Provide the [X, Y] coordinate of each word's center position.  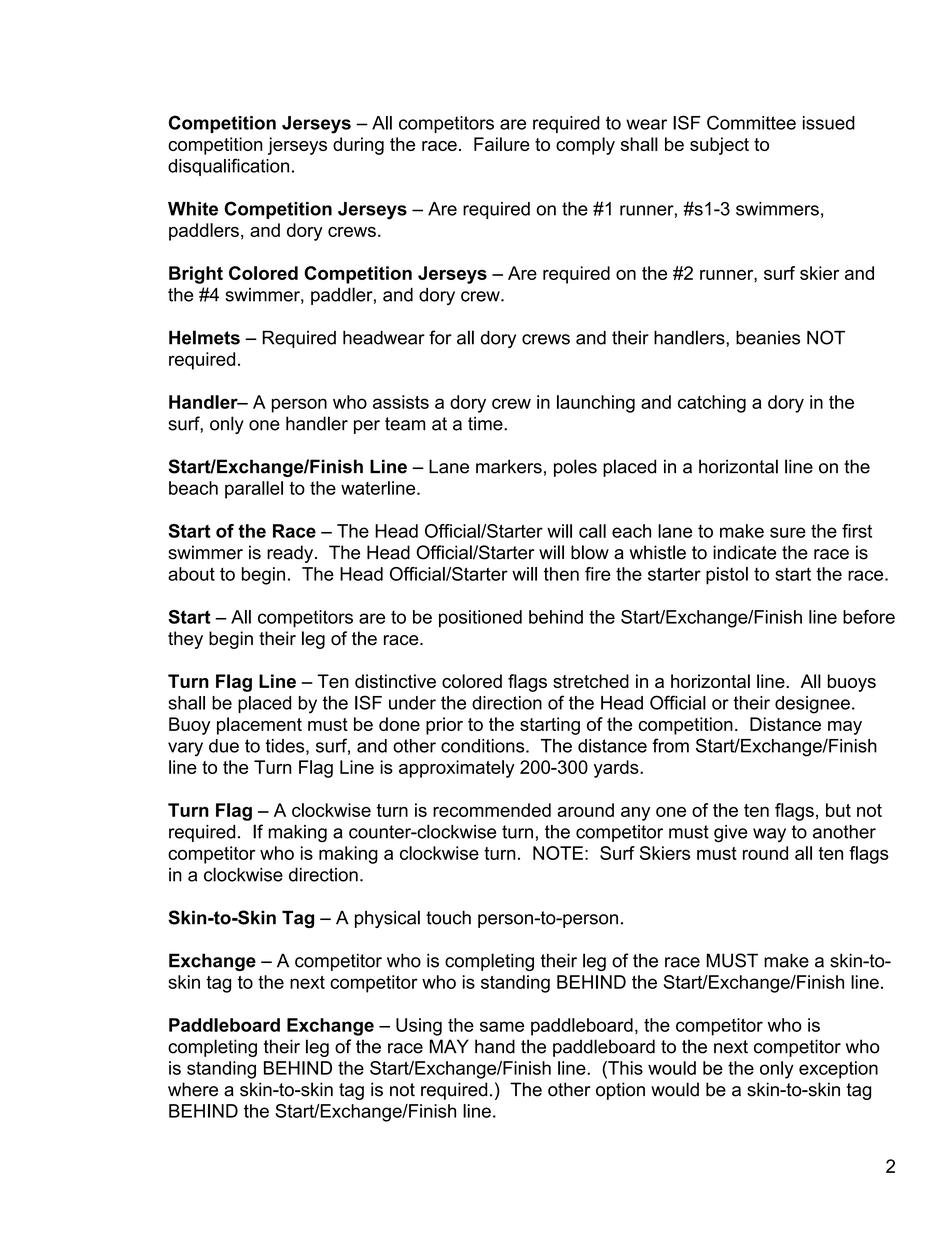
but [838, 810]
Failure [502, 144]
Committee [751, 122]
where [193, 1089]
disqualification [228, 167]
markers [509, 466]
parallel [254, 490]
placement [259, 726]
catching [712, 404]
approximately [457, 769]
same [502, 1026]
